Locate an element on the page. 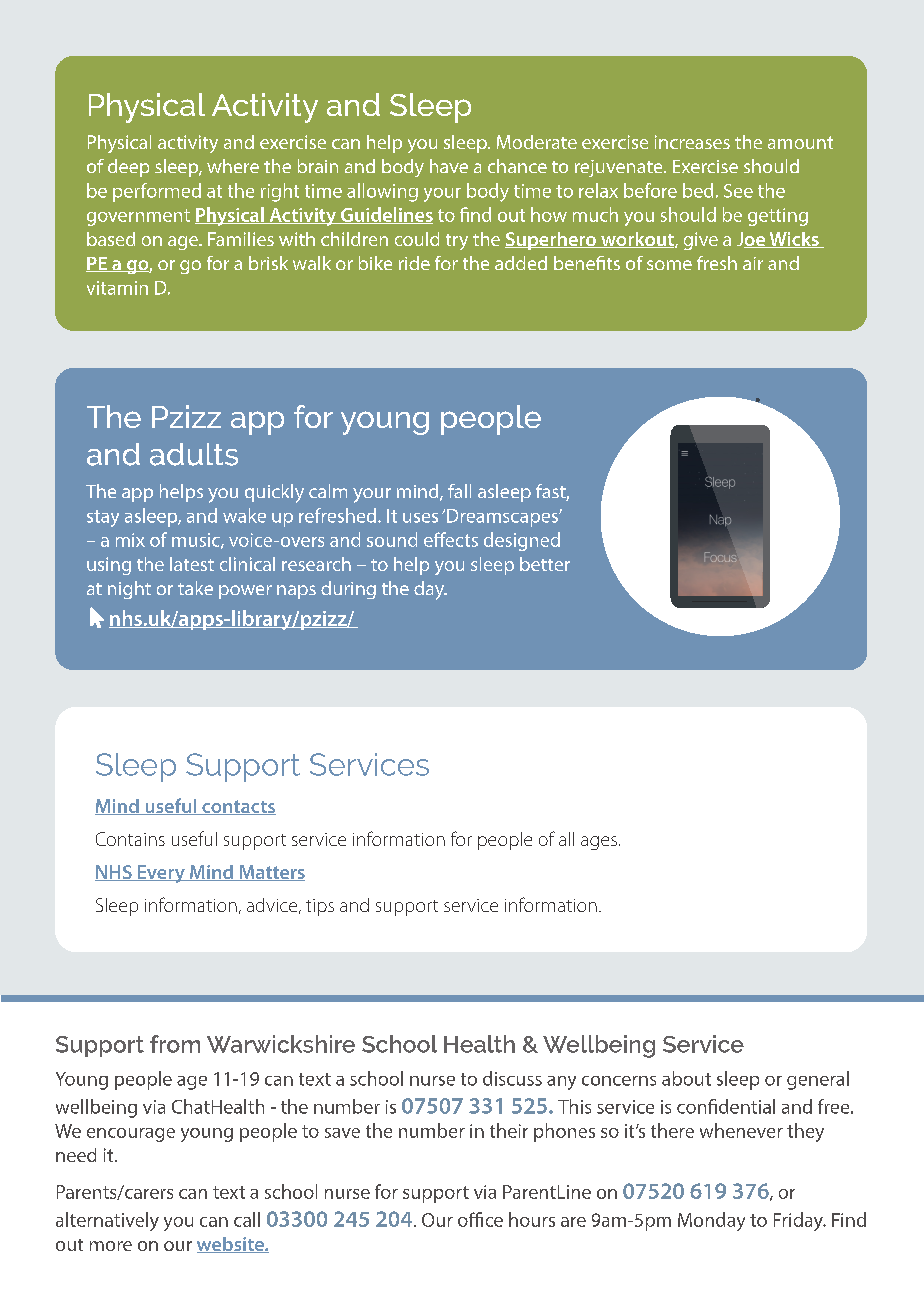  alternatively is located at coordinates (107, 1221).
